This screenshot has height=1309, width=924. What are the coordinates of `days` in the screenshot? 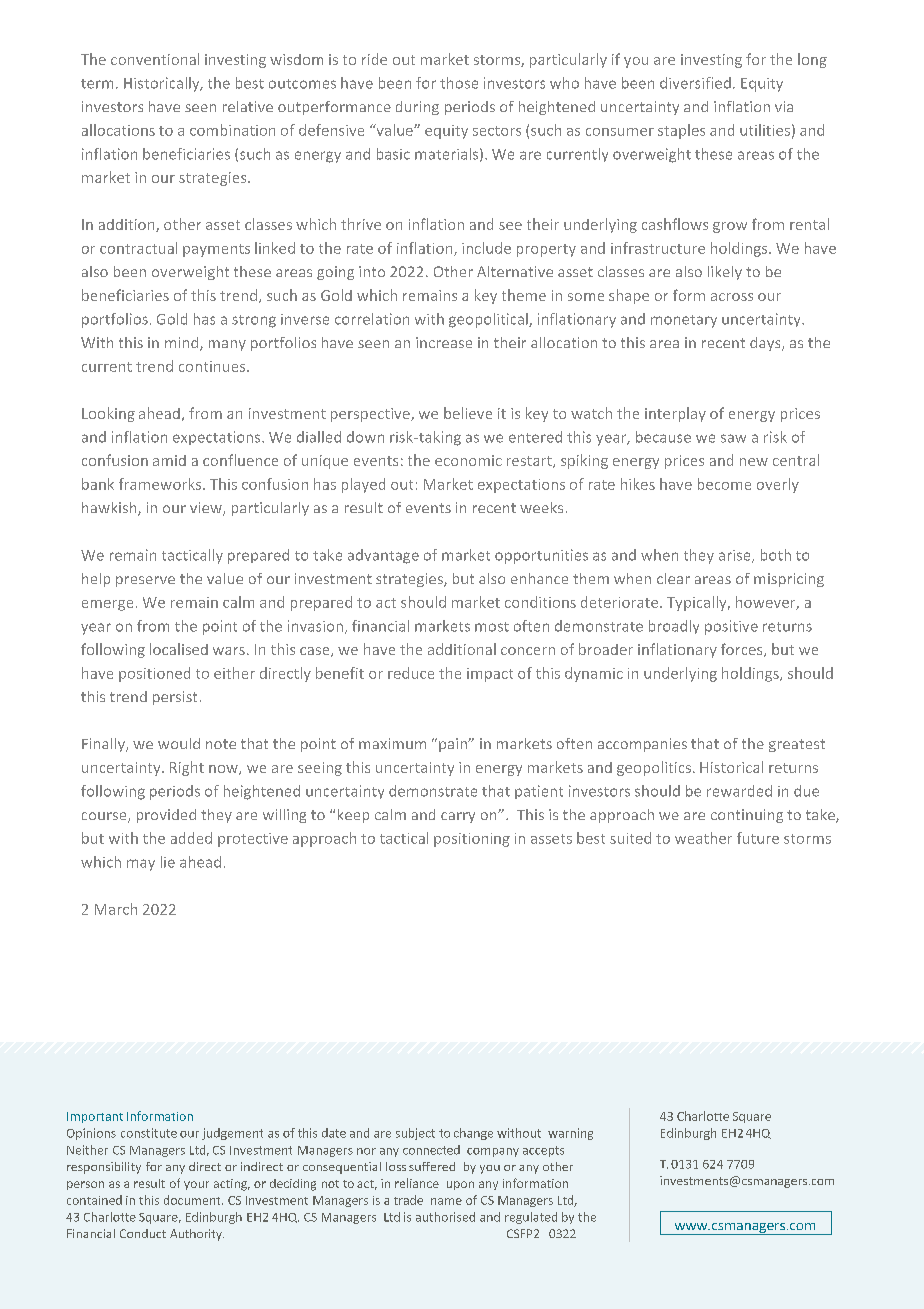 It's located at (766, 344).
